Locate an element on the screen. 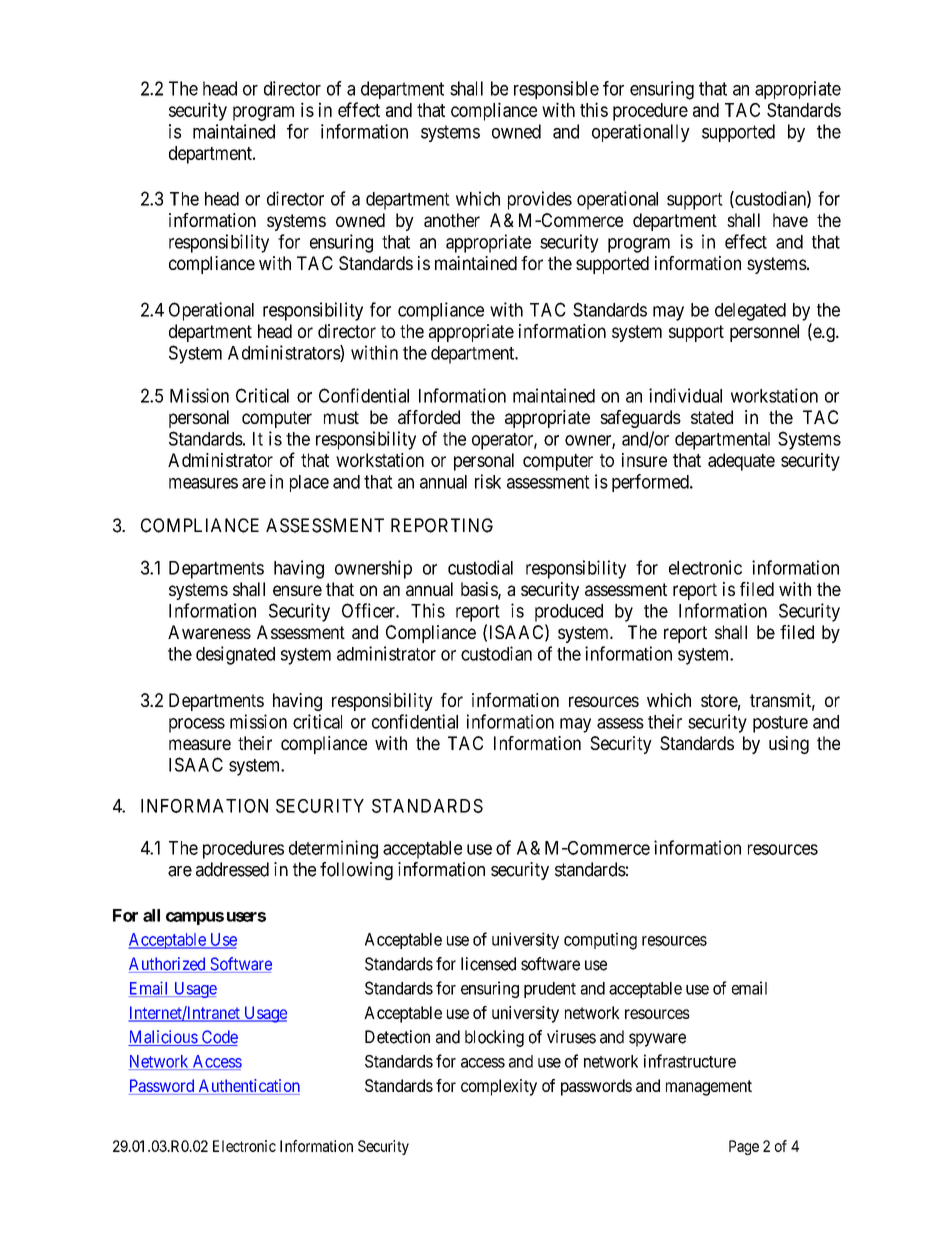 The height and width of the screenshot is (1233, 952). risk is located at coordinates (488, 481).
